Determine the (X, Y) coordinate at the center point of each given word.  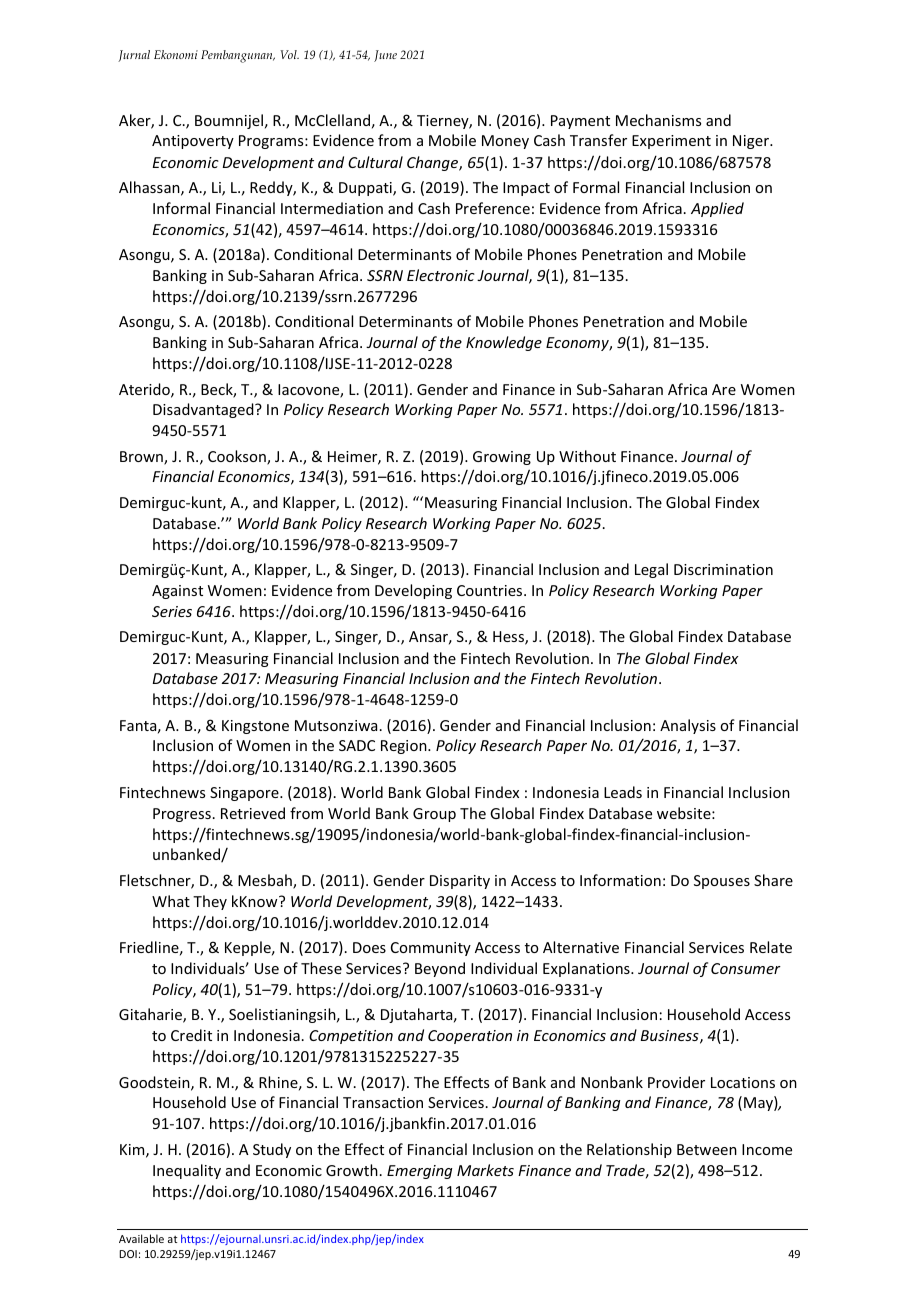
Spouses (722, 882)
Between (707, 1149)
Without (587, 456)
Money (505, 142)
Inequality (187, 1171)
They (210, 902)
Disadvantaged (204, 410)
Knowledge (504, 343)
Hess (509, 638)
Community (431, 949)
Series (172, 611)
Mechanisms (658, 120)
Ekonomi (176, 54)
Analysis (688, 726)
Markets (485, 1170)
